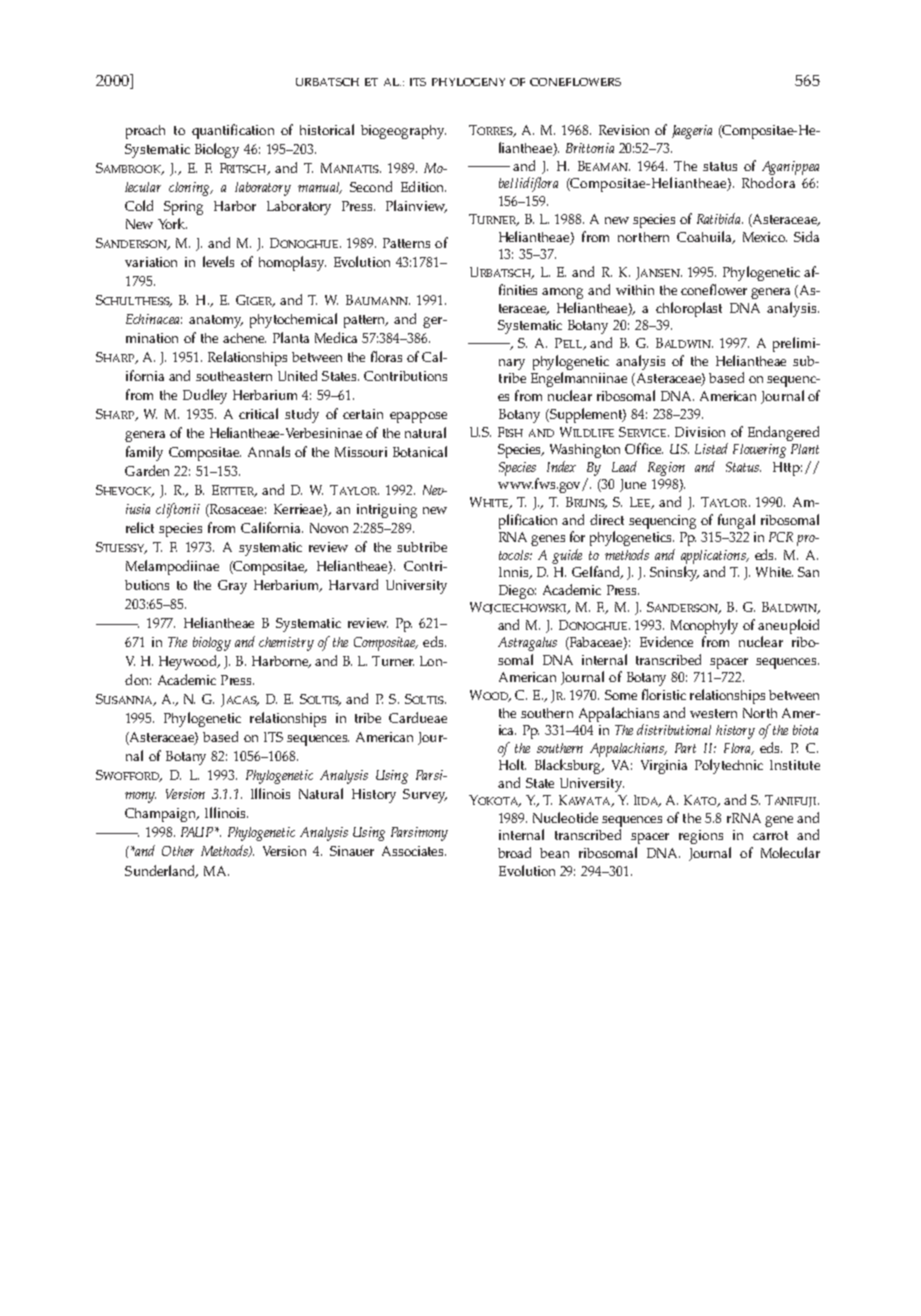 This page has width=921, height=1316. Describe the element at coordinates (468, 82) in the page. I see `PHYLOGENY` at that location.
